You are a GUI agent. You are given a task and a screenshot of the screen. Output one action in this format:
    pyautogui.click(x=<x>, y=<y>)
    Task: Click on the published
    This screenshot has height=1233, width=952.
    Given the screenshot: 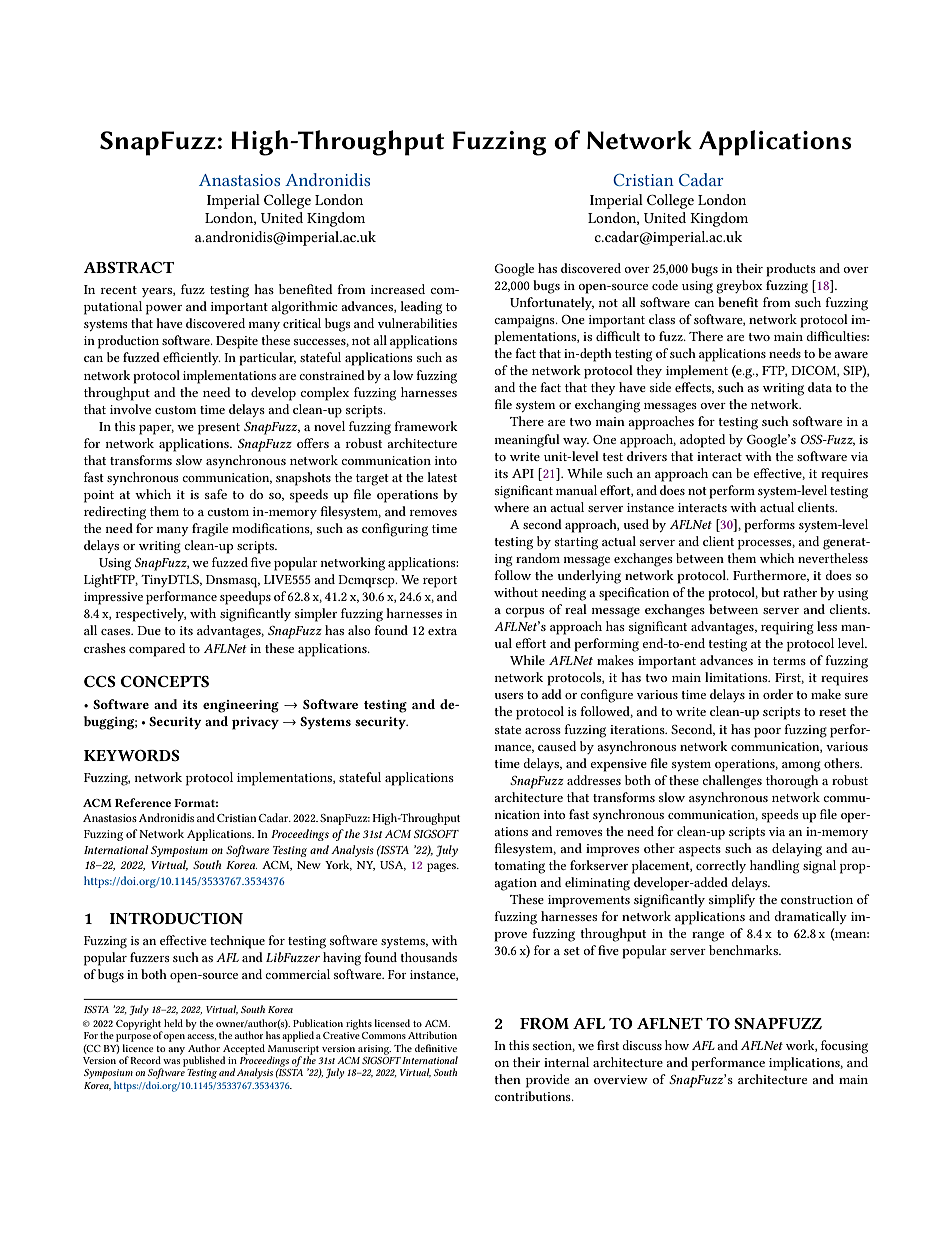 What is the action you would take?
    pyautogui.click(x=204, y=1061)
